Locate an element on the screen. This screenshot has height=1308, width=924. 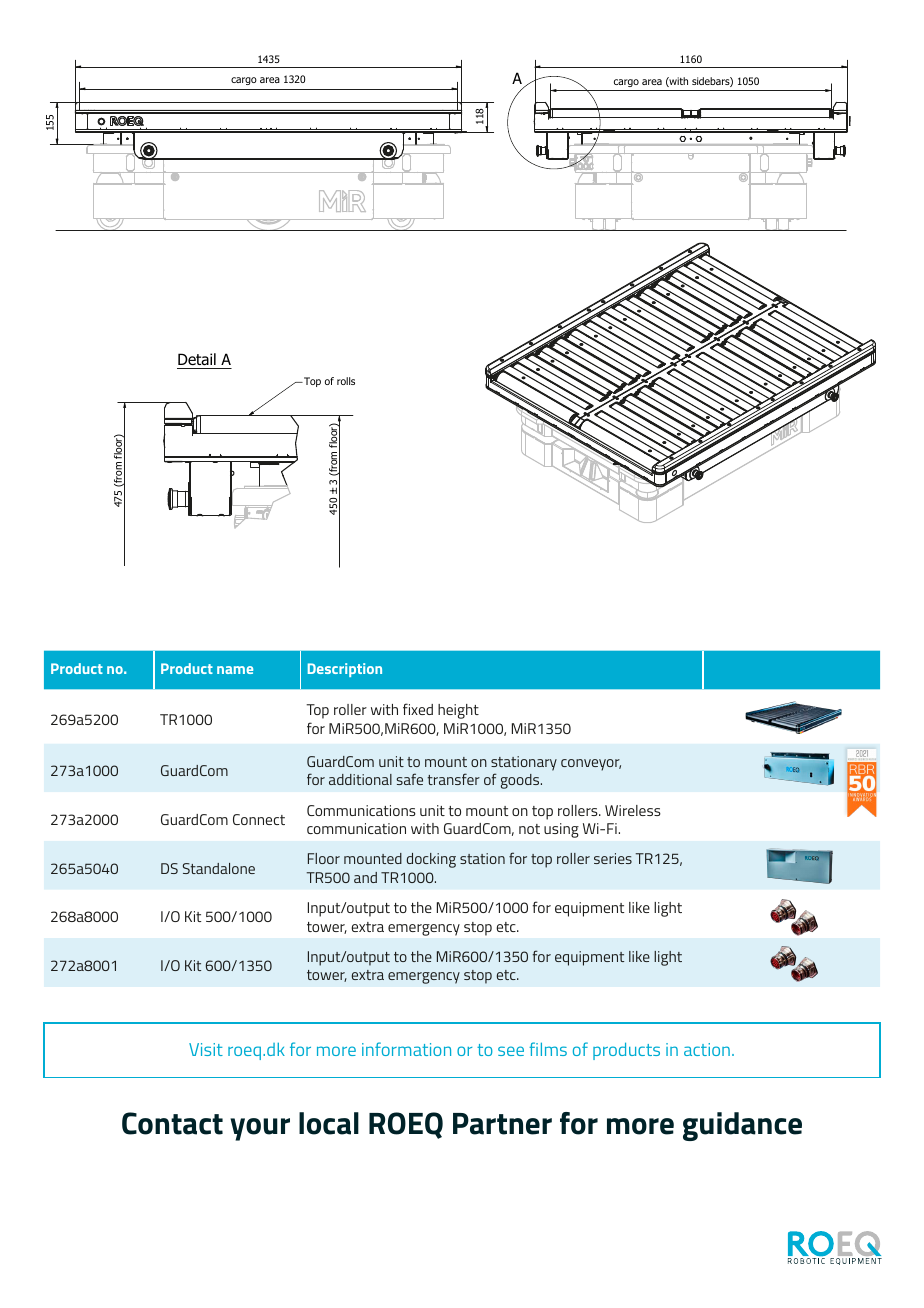
Description is located at coordinates (345, 670).
